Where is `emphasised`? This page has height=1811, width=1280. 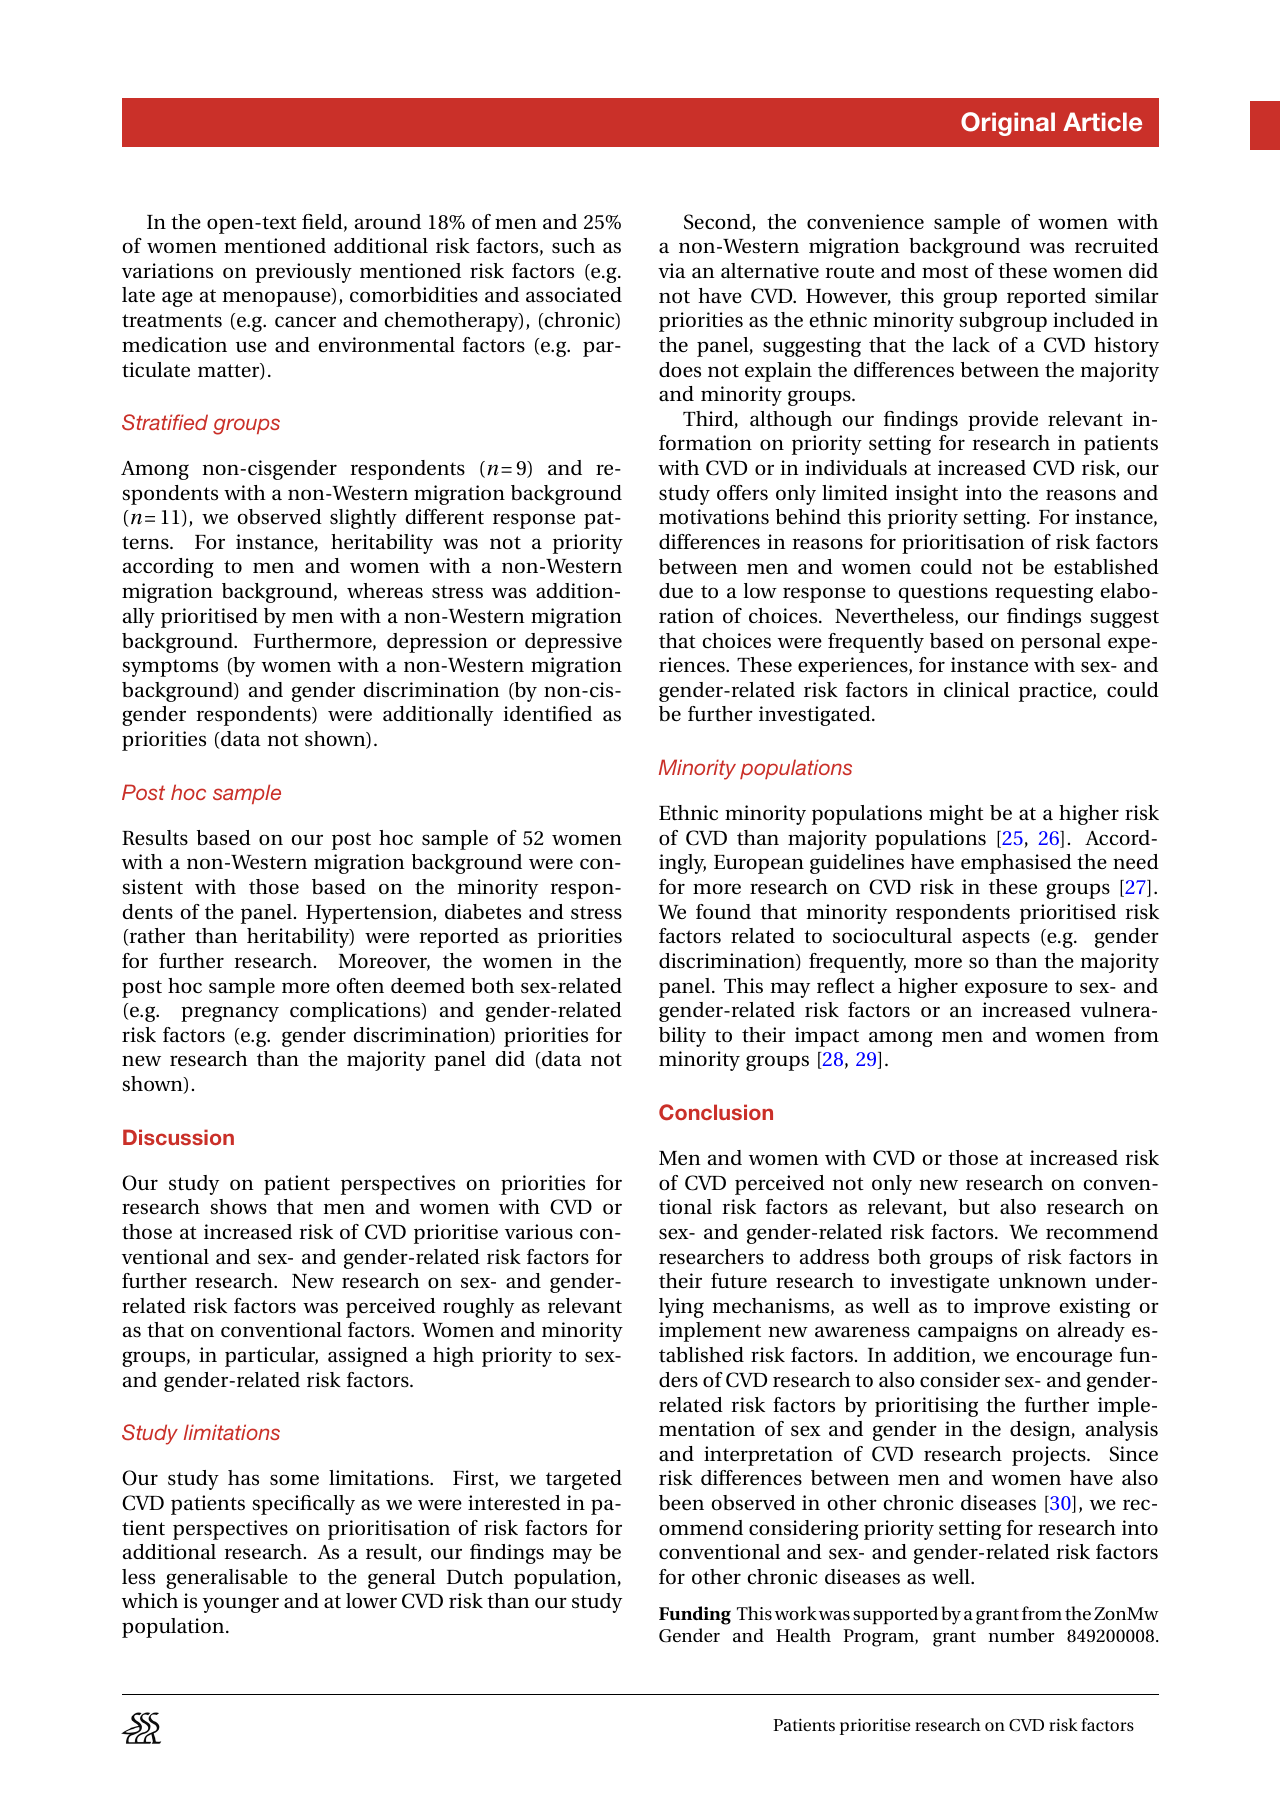
emphasised is located at coordinates (1016, 864).
